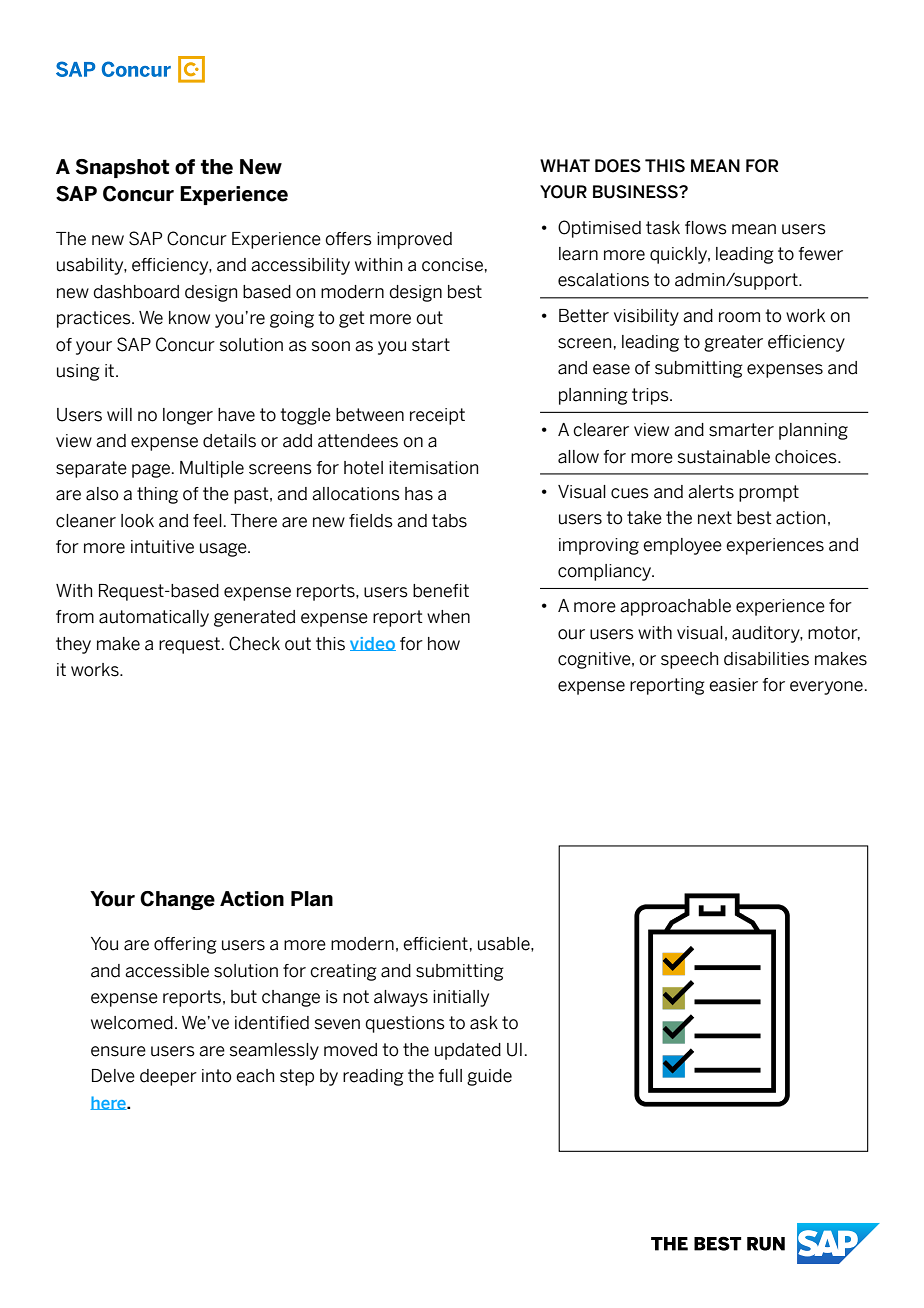 This screenshot has width=924, height=1308. What do you see at coordinates (118, 1051) in the screenshot?
I see `ensure` at bounding box center [118, 1051].
